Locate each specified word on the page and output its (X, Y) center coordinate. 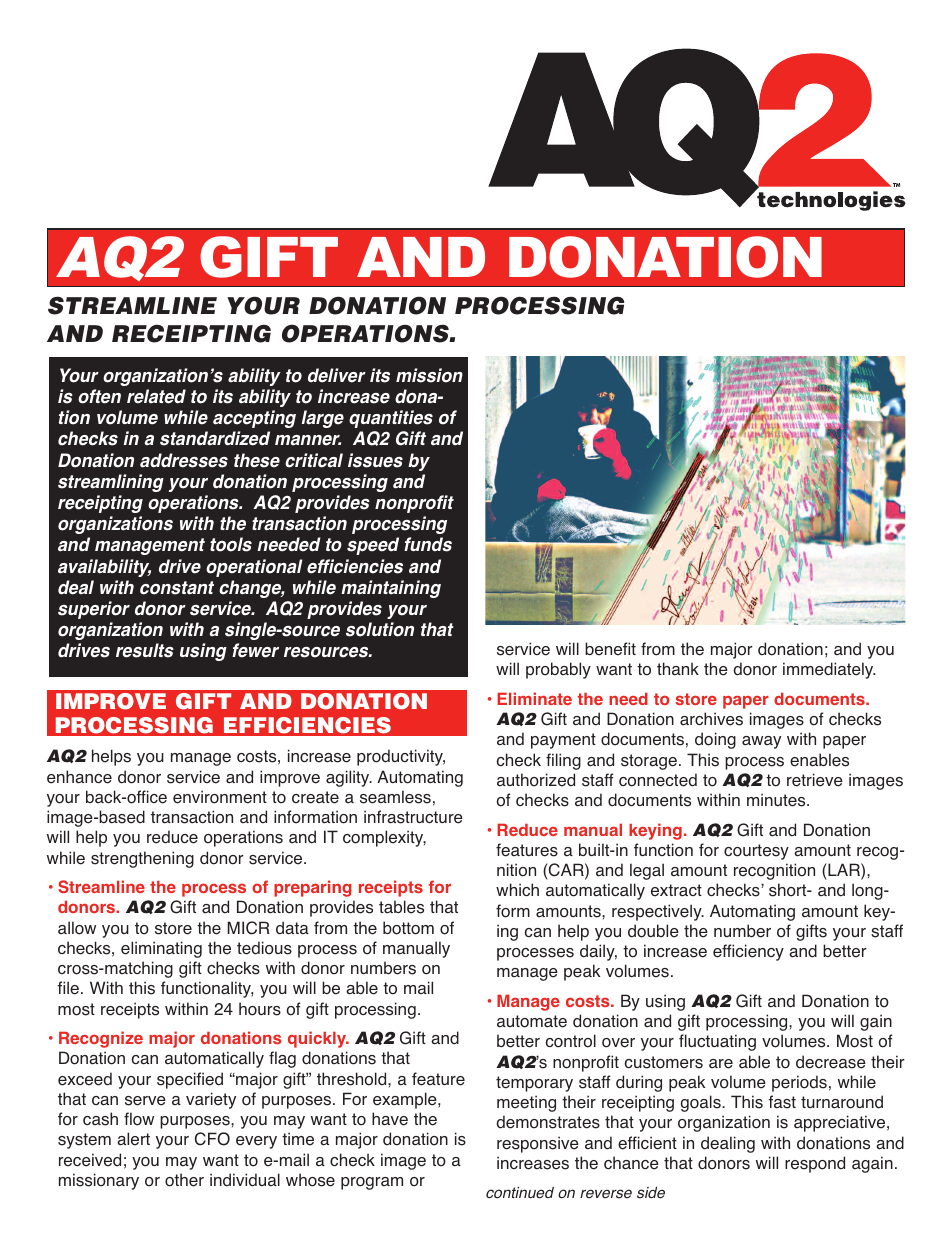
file (68, 988)
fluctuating (717, 1042)
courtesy (756, 852)
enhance (79, 777)
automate (532, 1021)
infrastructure (413, 817)
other (184, 1180)
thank (678, 669)
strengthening (142, 859)
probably (558, 670)
